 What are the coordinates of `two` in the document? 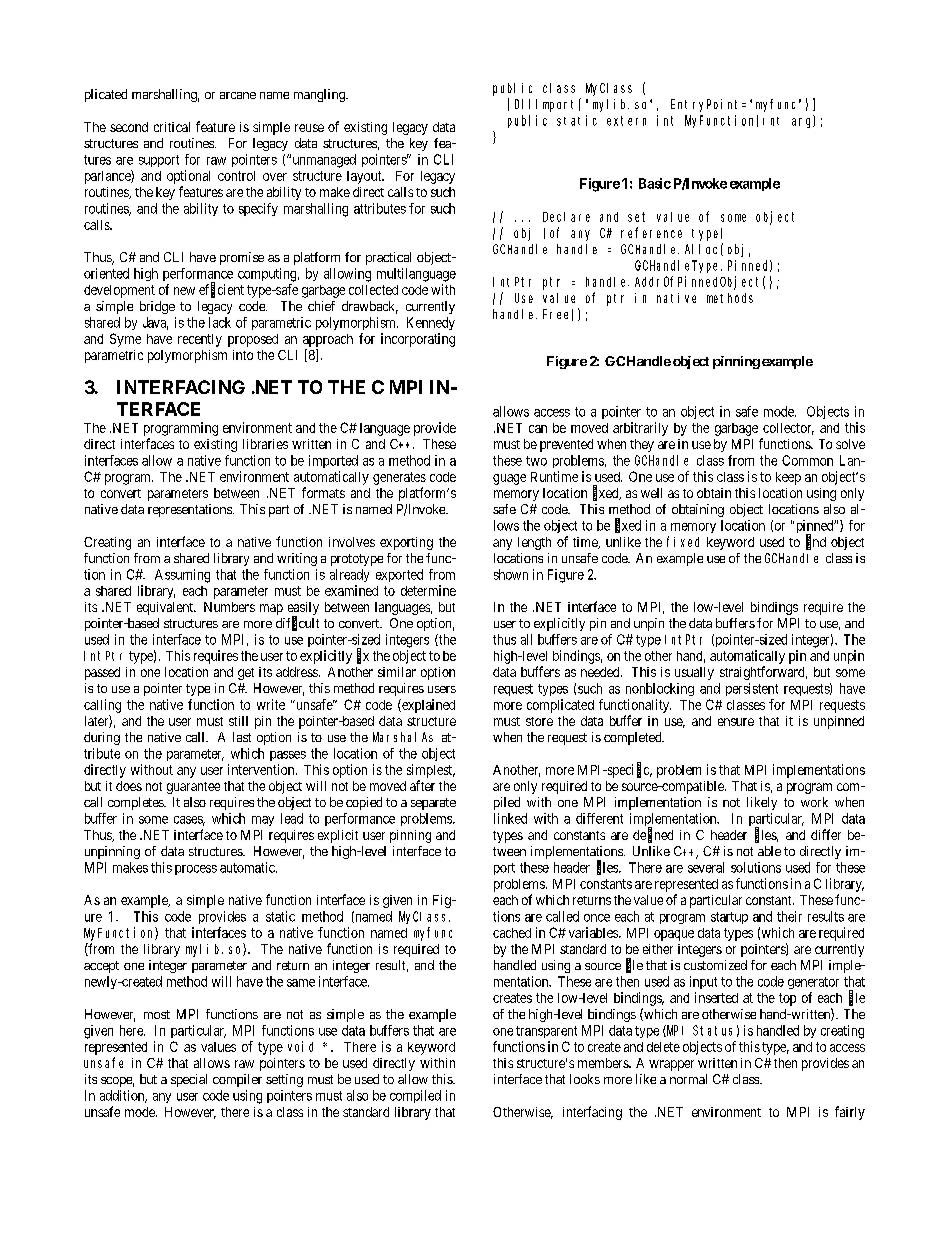 It's located at (536, 461).
